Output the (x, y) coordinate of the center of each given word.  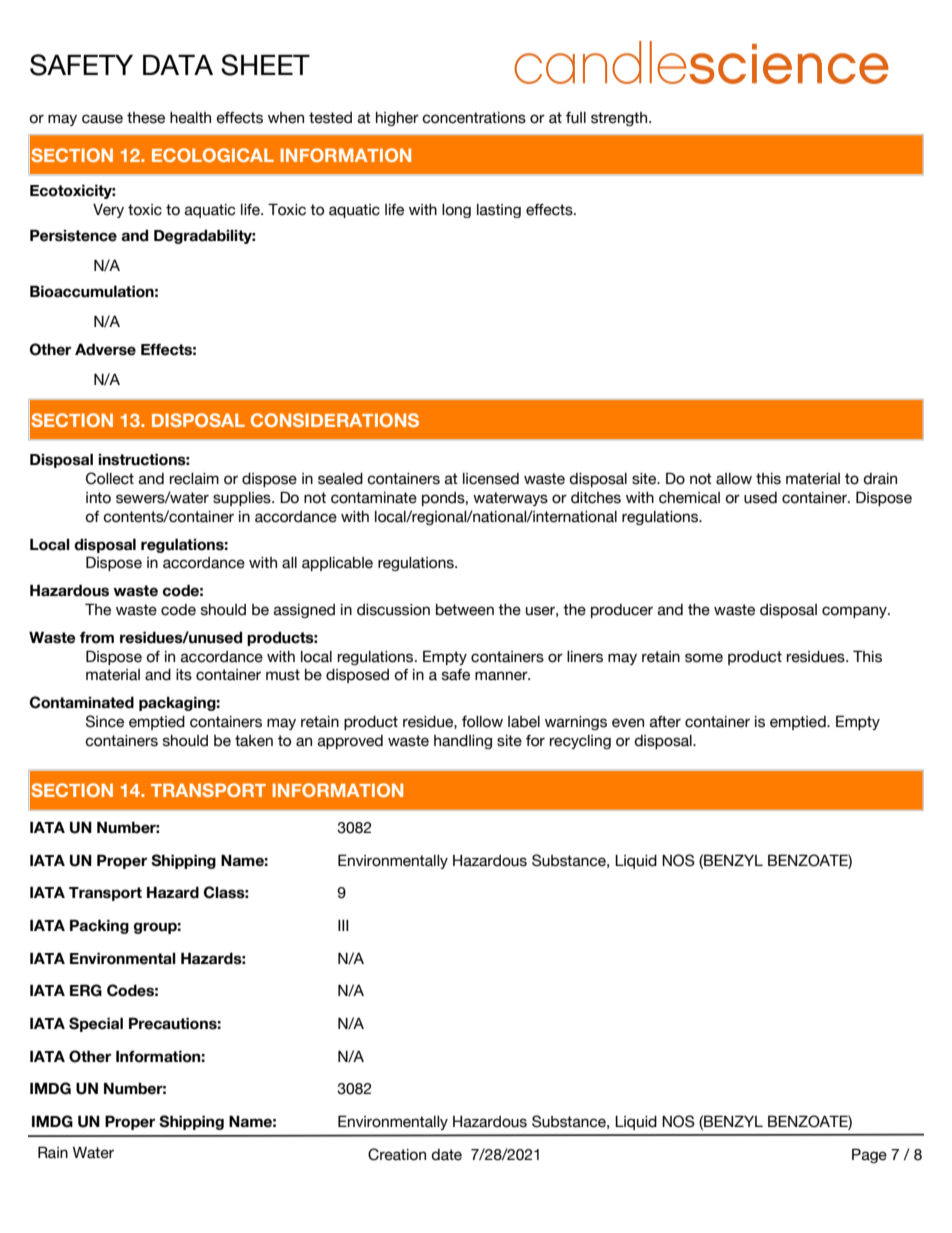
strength (620, 119)
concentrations (474, 118)
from (97, 637)
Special (96, 1024)
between (465, 610)
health (190, 118)
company (855, 612)
